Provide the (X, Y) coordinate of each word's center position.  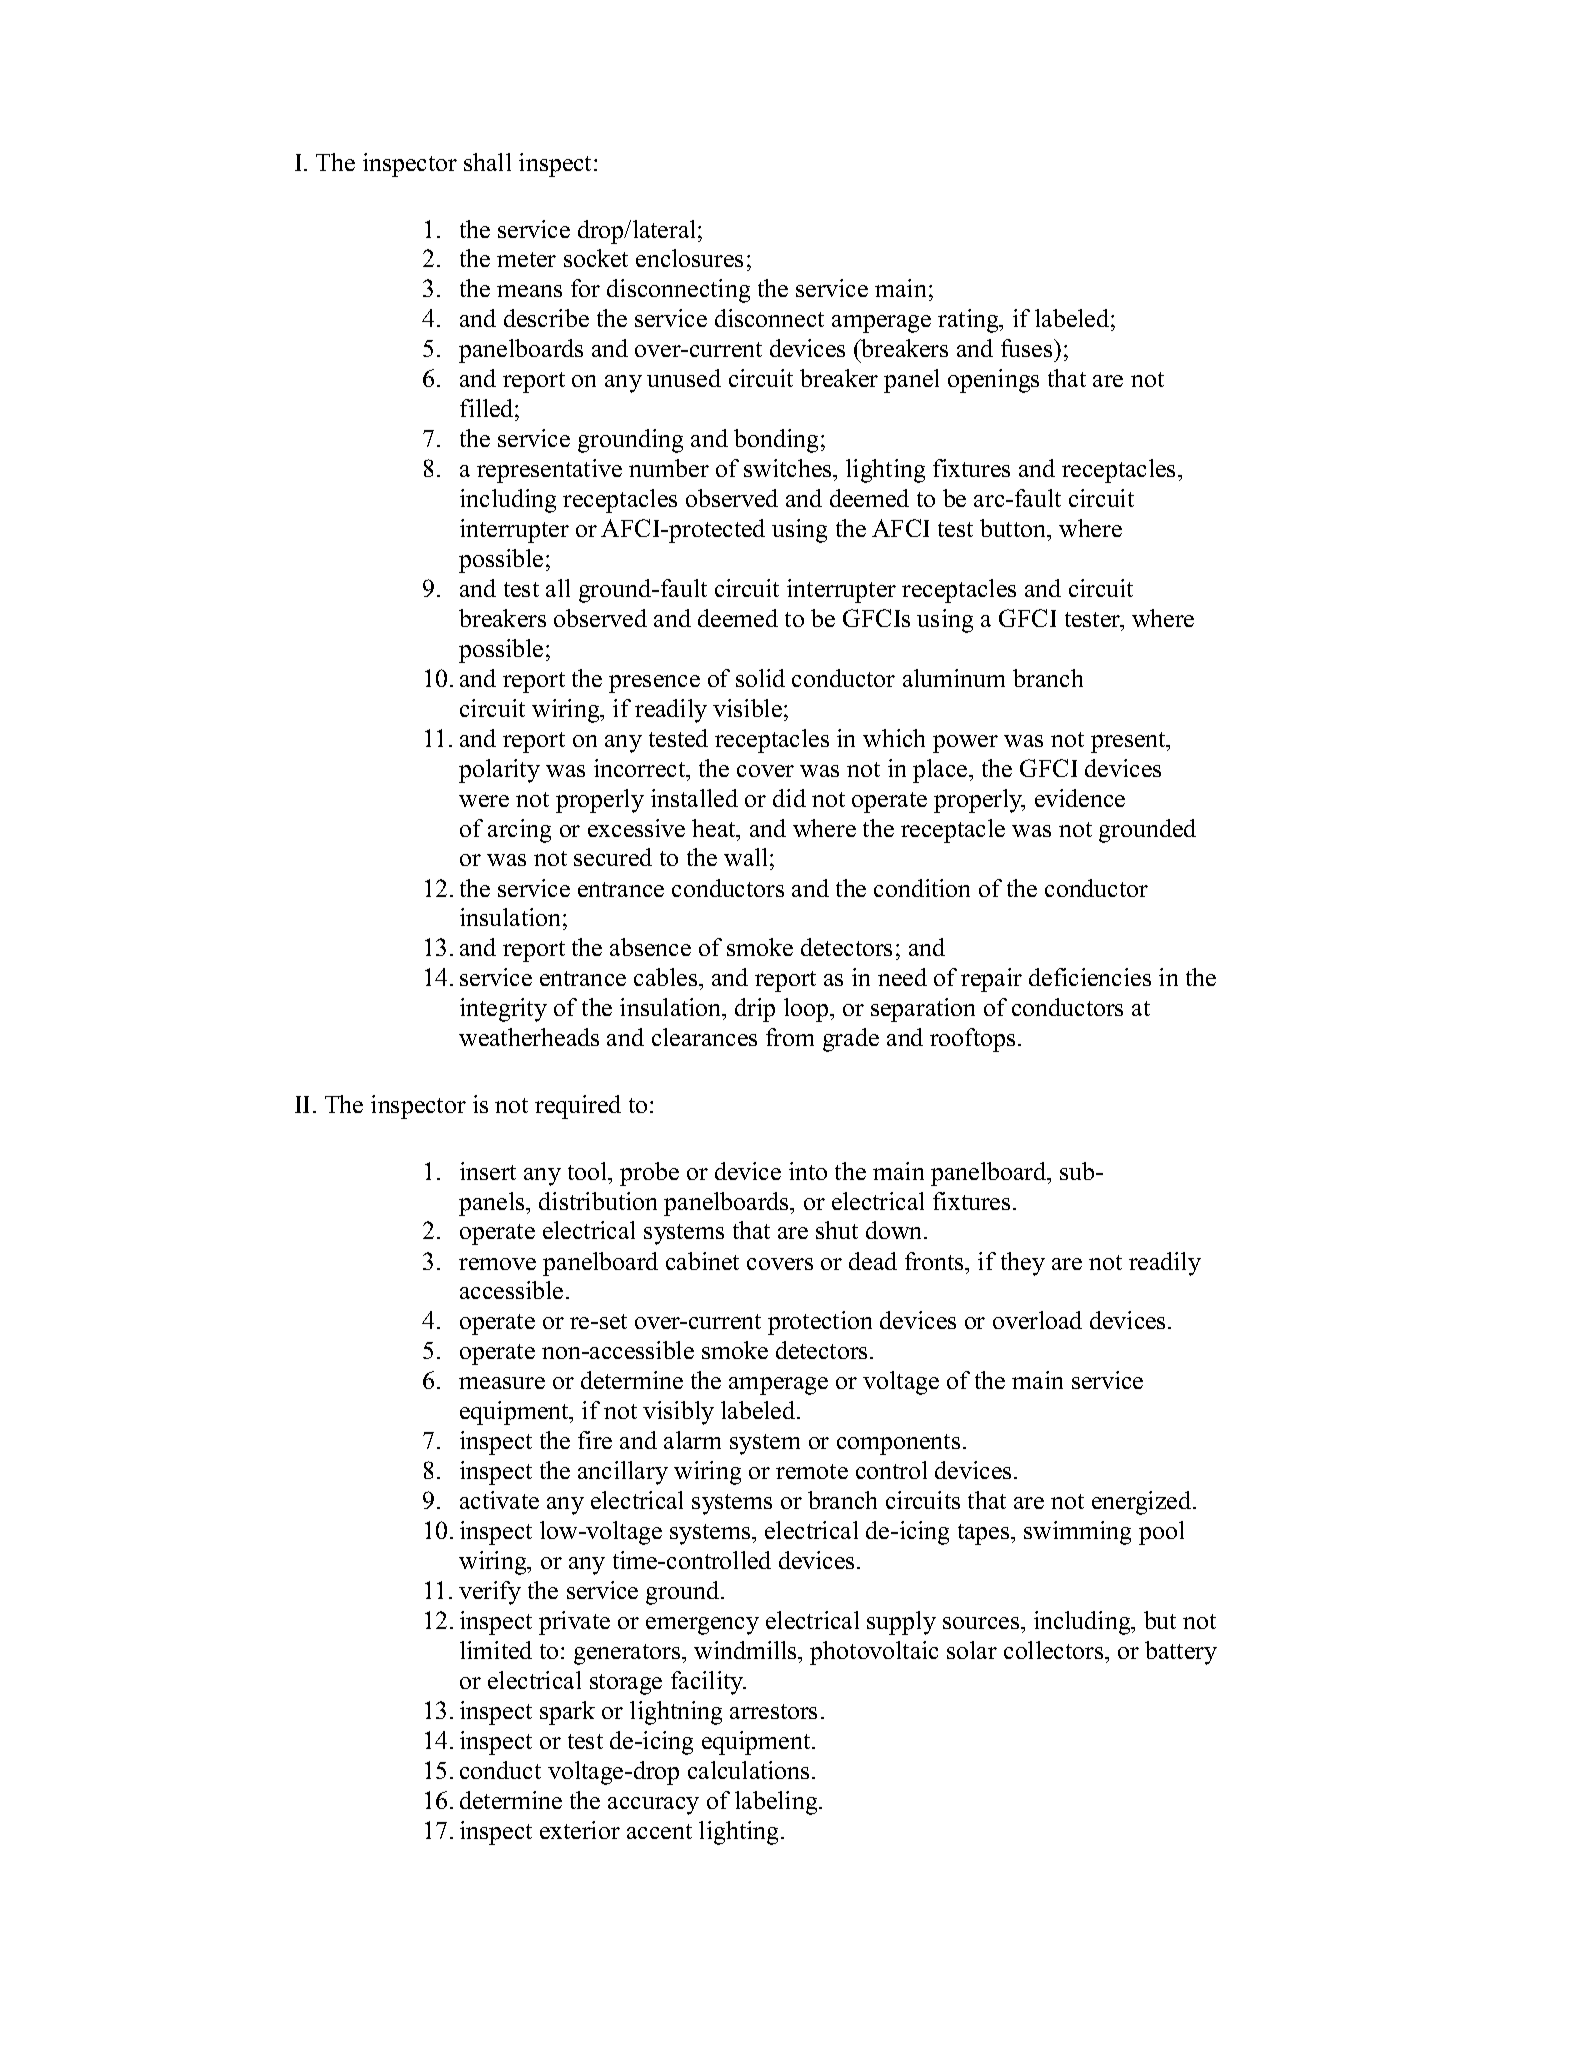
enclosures (689, 258)
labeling (777, 1803)
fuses (1028, 348)
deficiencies (1090, 977)
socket (596, 258)
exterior (580, 1830)
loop (807, 1010)
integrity (503, 1010)
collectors (1055, 1650)
